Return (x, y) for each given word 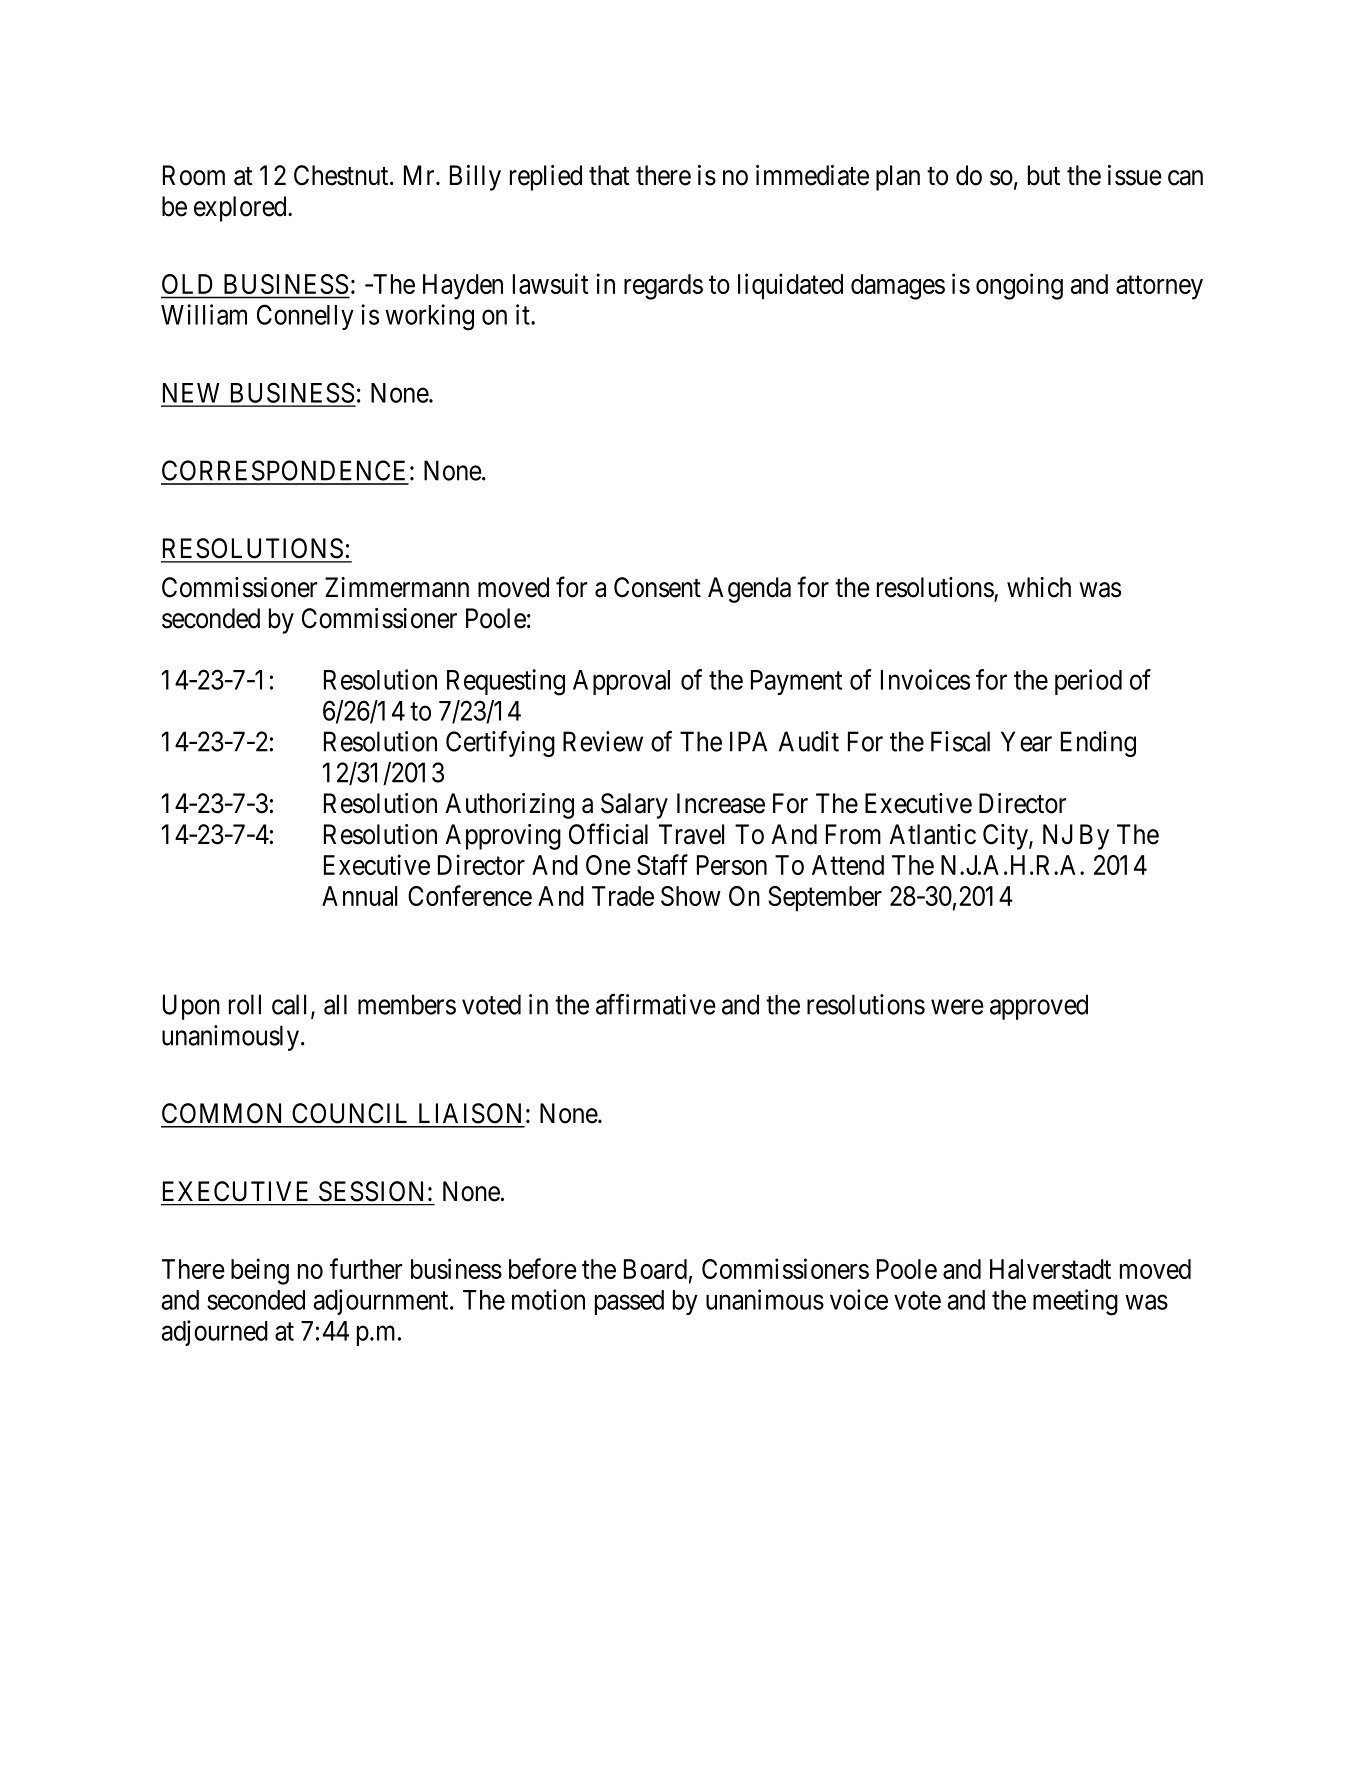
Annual (359, 896)
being (260, 1271)
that (609, 175)
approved (1039, 1007)
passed (629, 1302)
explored (241, 209)
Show (691, 896)
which (1039, 587)
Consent (657, 587)
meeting (1075, 1302)
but (1044, 175)
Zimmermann (397, 587)
